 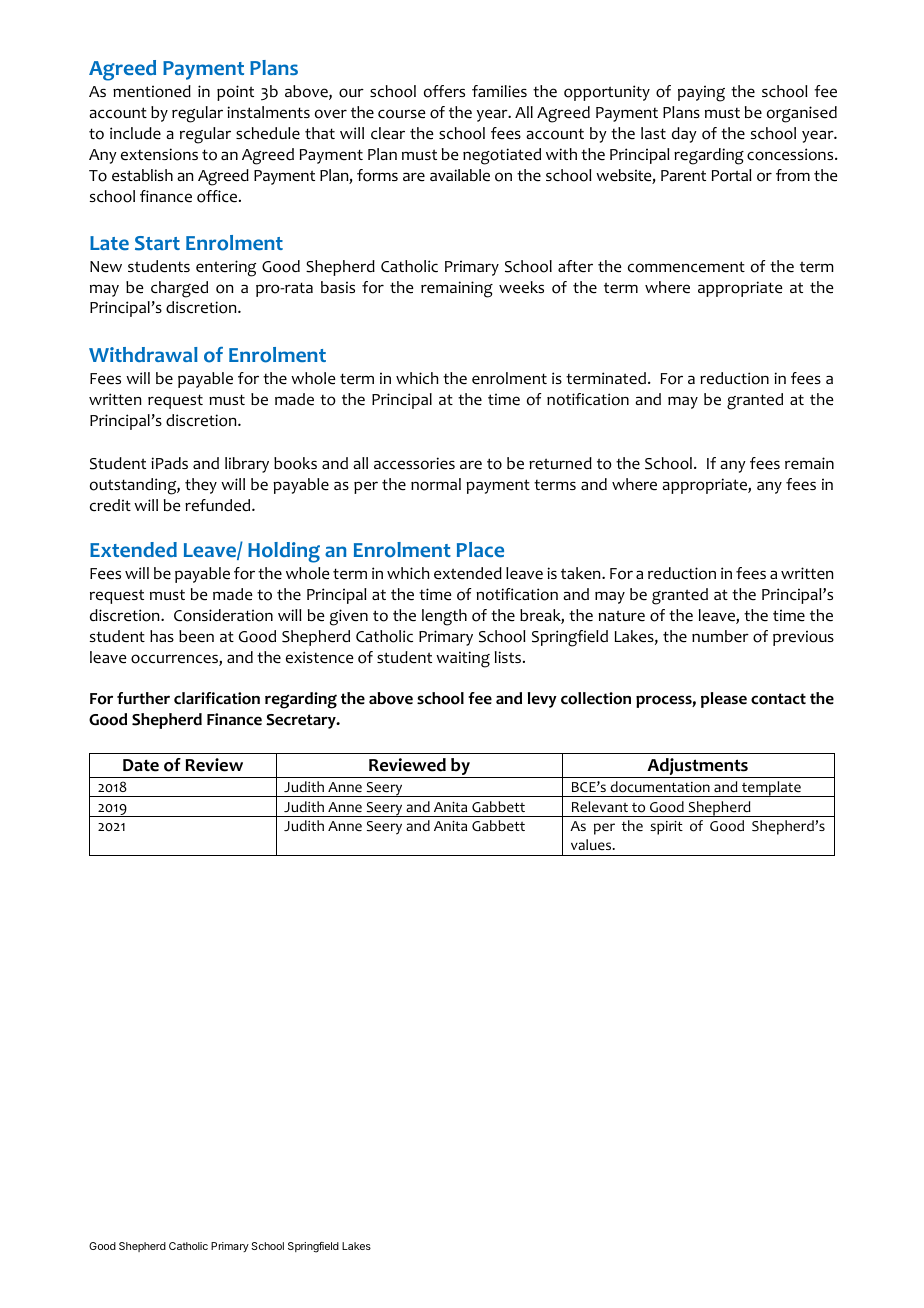 I want to click on spirit, so click(x=666, y=828).
